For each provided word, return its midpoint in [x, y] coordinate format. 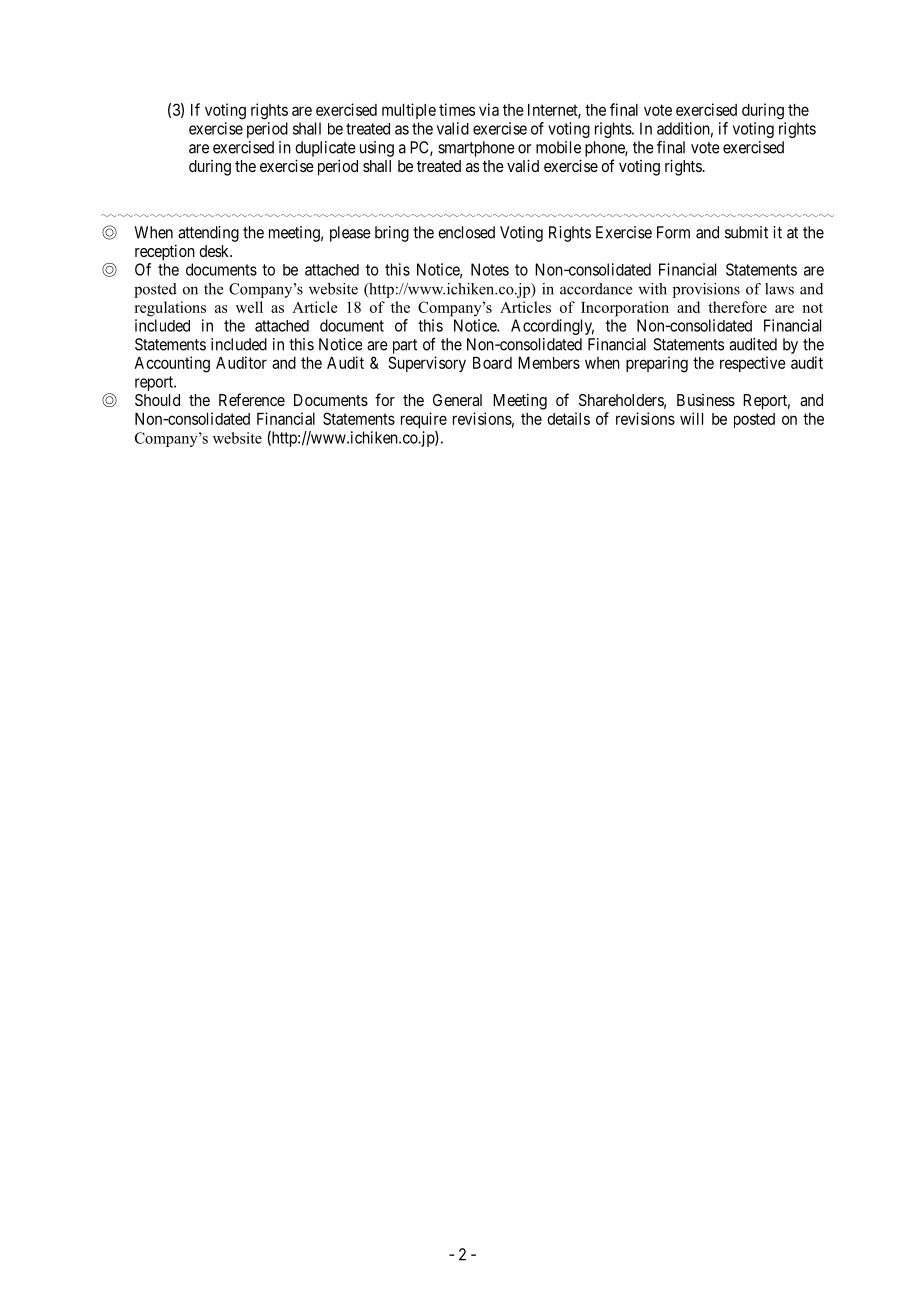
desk [215, 251]
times [457, 109]
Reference [252, 399]
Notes [490, 269]
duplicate [325, 149]
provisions [706, 290]
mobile [558, 147]
